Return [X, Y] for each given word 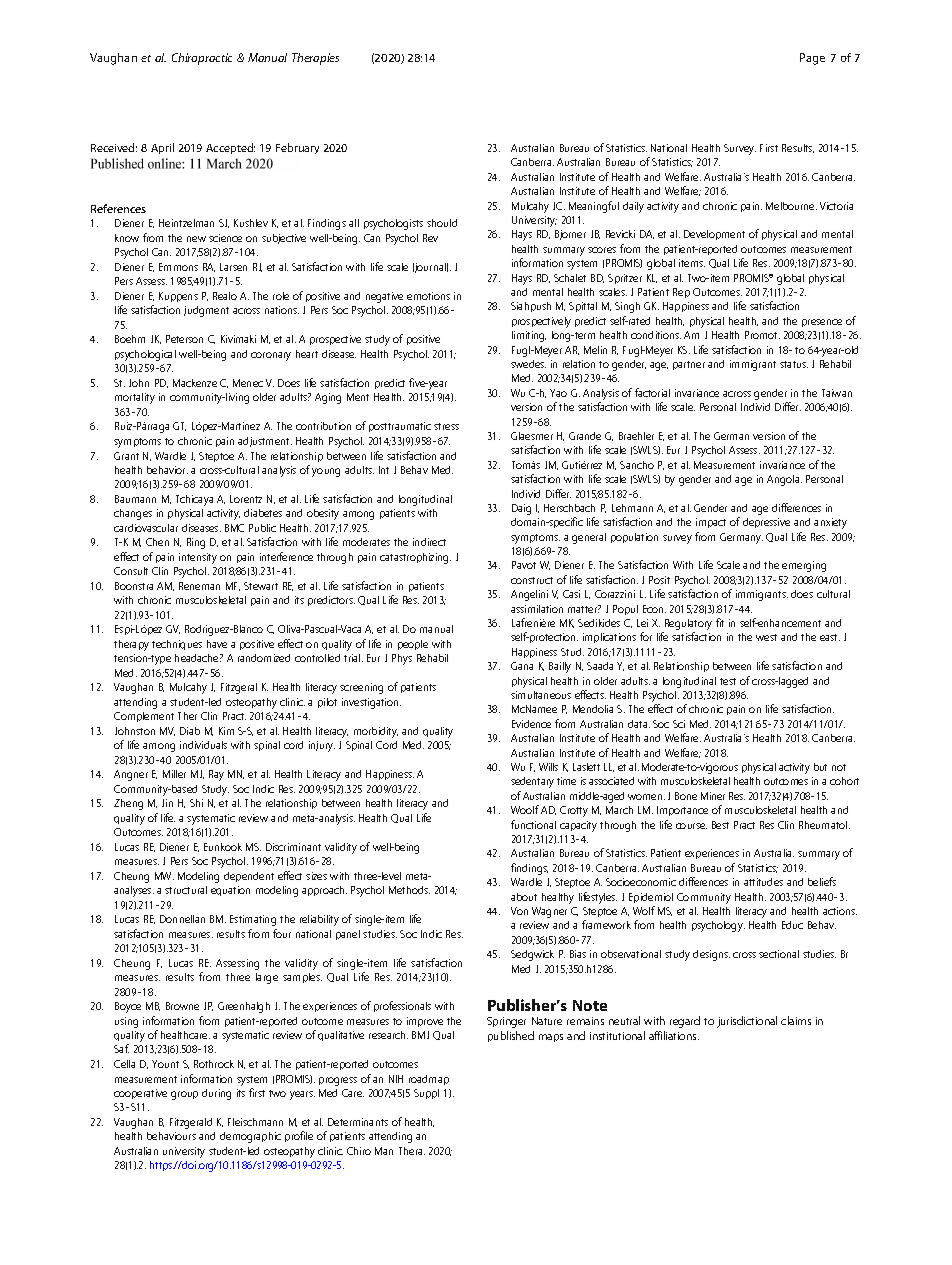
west [766, 637]
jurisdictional [747, 1022]
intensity [198, 558]
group [184, 1095]
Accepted [230, 148]
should [442, 223]
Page [812, 59]
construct [532, 580]
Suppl [426, 1094]
